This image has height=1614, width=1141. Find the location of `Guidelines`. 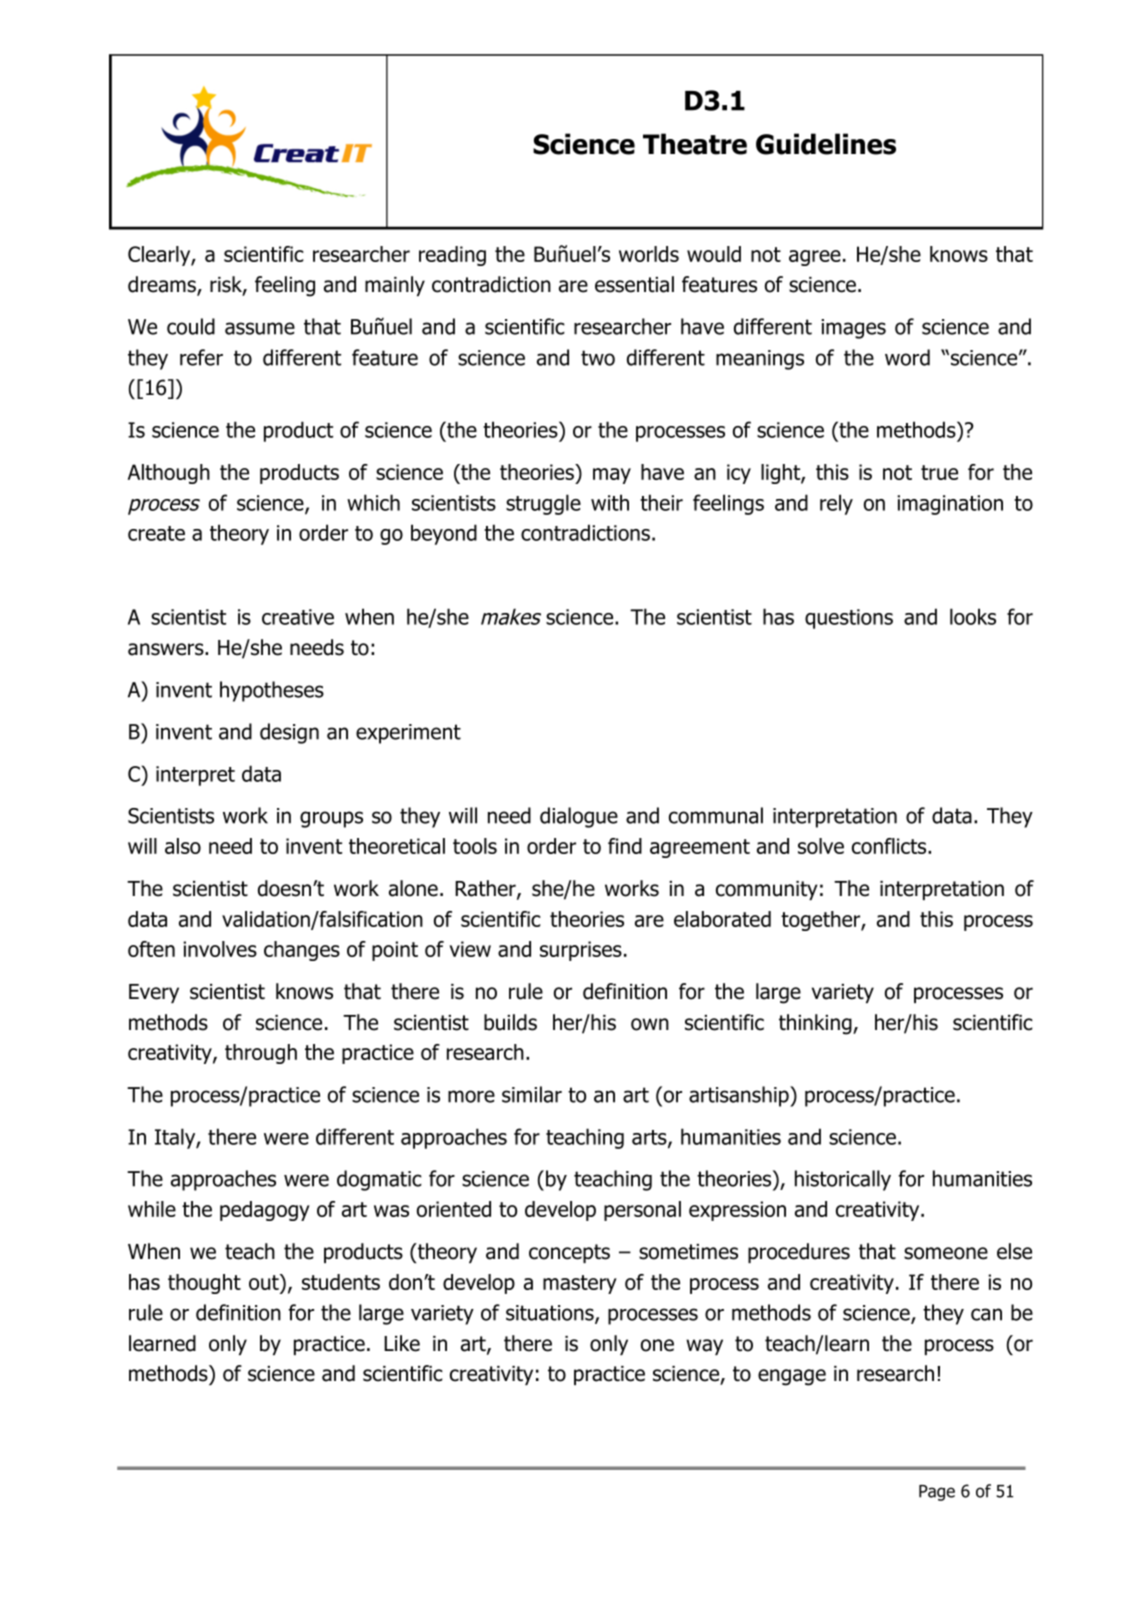

Guidelines is located at coordinates (826, 144).
